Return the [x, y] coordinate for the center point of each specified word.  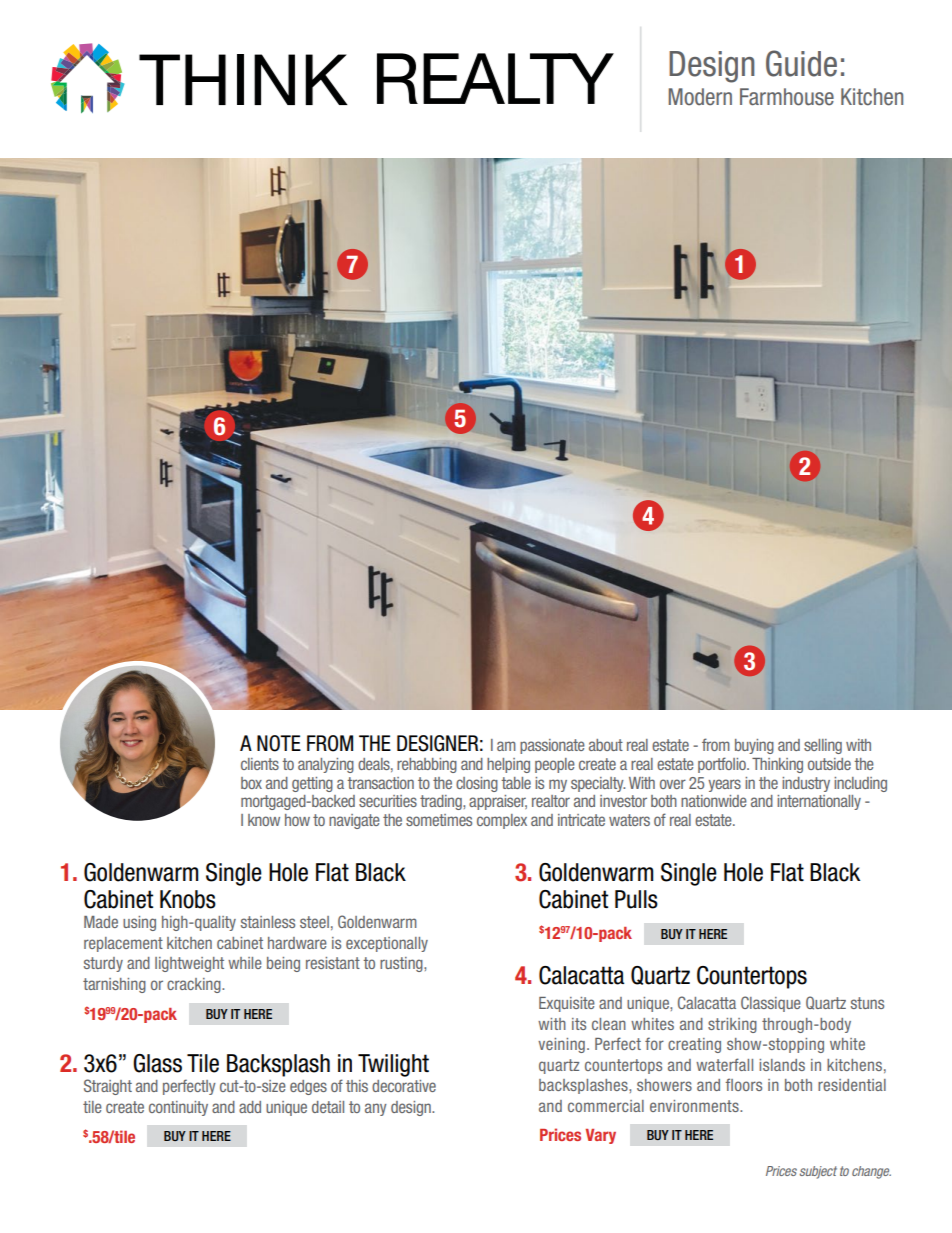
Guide [801, 63]
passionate [552, 746]
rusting [402, 964]
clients [260, 764]
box [251, 783]
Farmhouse [787, 97]
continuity [178, 1108]
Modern [700, 97]
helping [508, 765]
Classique [771, 1004]
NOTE [279, 743]
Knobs [188, 899]
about [606, 745]
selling [823, 746]
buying [754, 746]
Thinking [777, 765]
